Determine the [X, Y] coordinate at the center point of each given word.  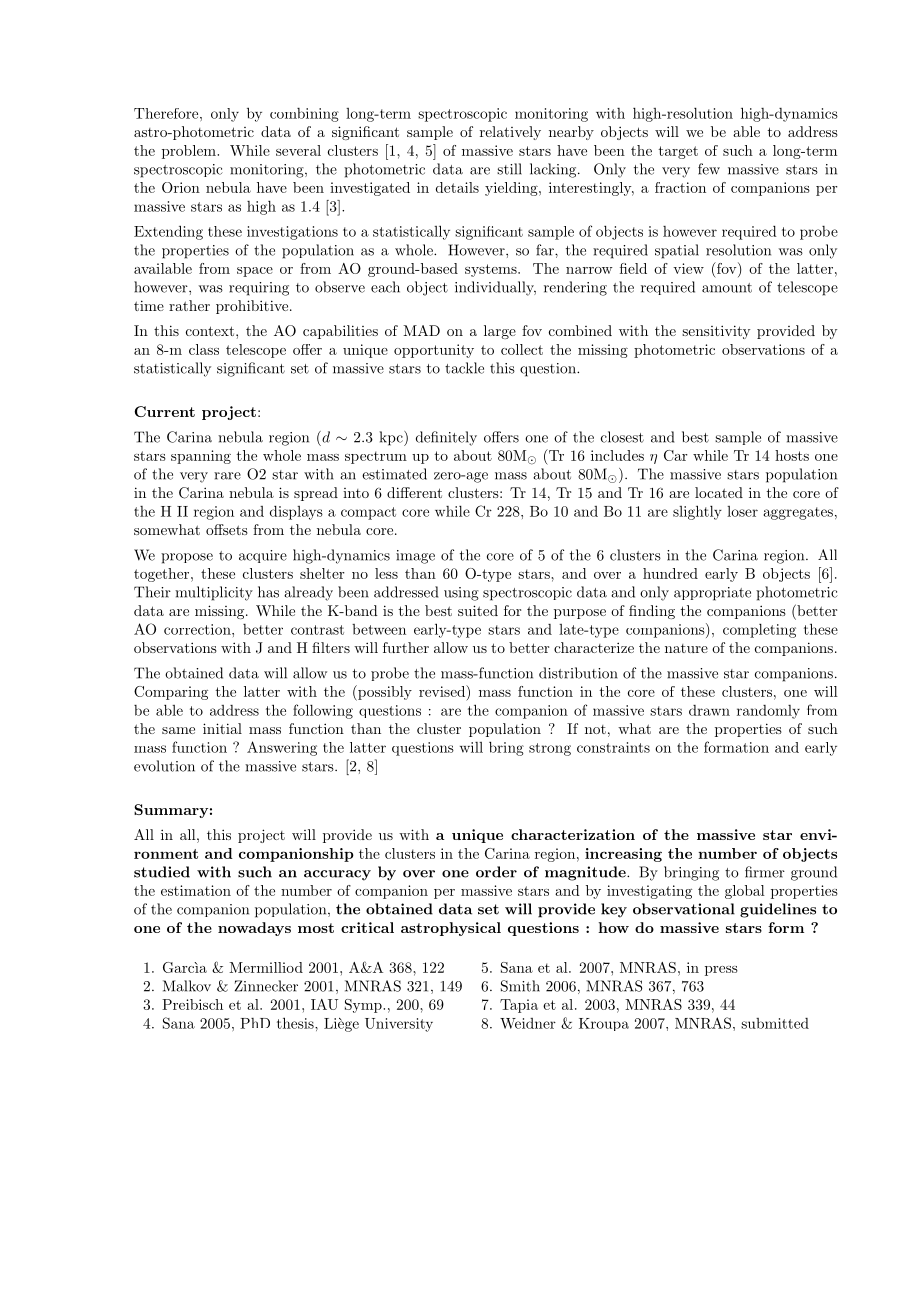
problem [190, 152]
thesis [296, 1023]
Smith [520, 986]
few [709, 169]
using [461, 594]
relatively [510, 133]
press [721, 971]
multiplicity [214, 593]
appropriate [712, 594]
